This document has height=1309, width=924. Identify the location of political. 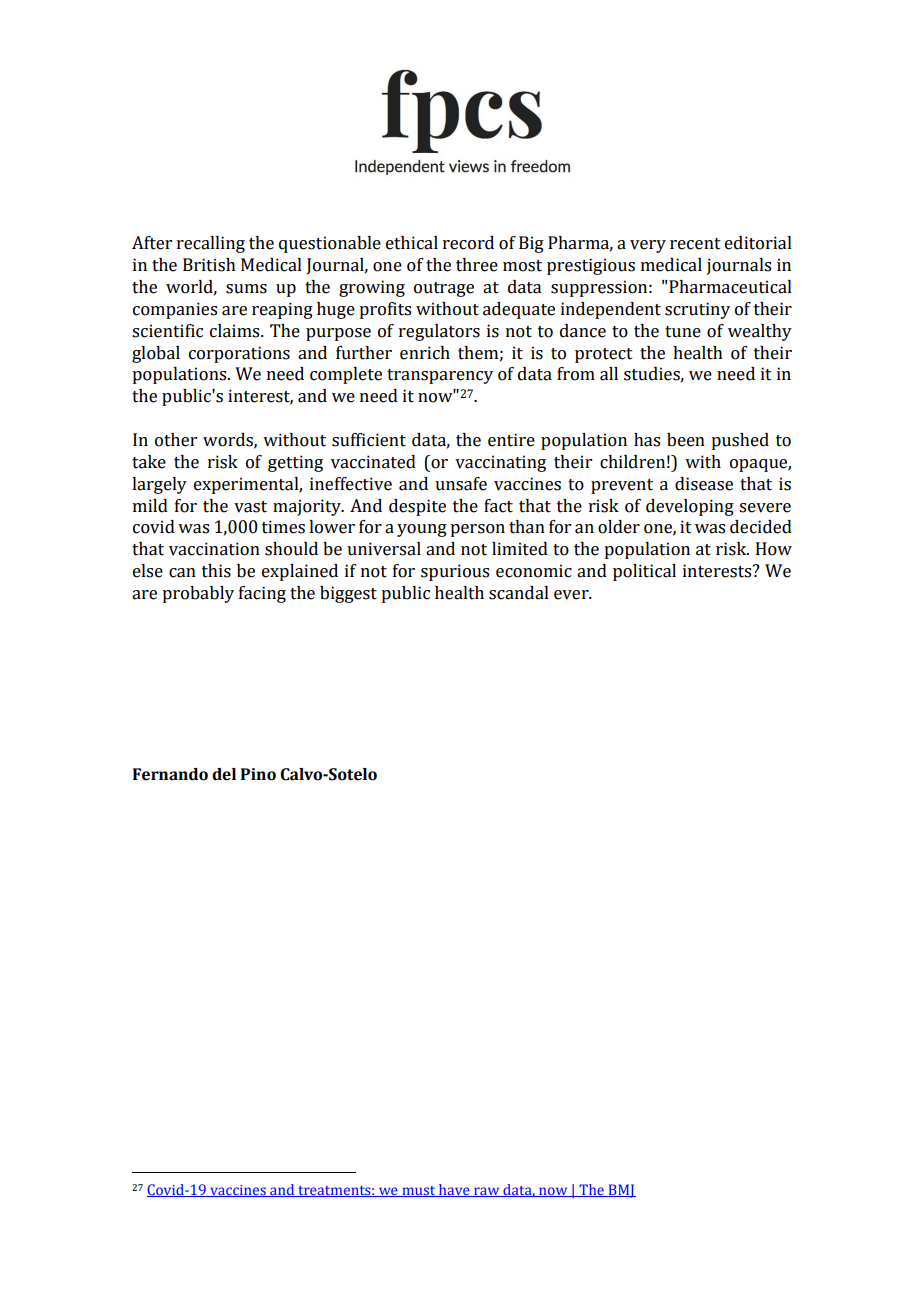
(644, 572).
